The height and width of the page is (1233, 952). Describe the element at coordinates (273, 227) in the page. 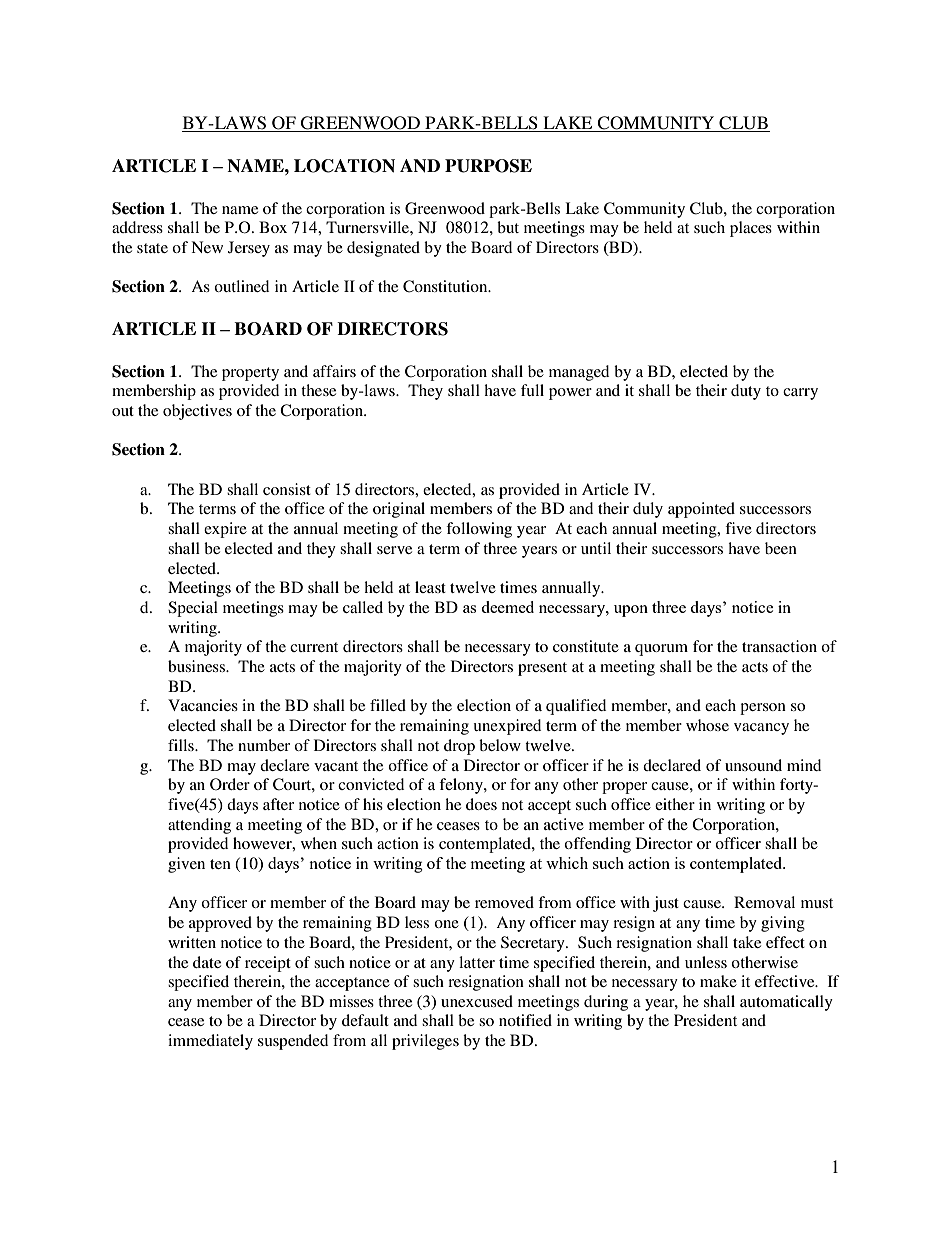

I see `Box` at that location.
